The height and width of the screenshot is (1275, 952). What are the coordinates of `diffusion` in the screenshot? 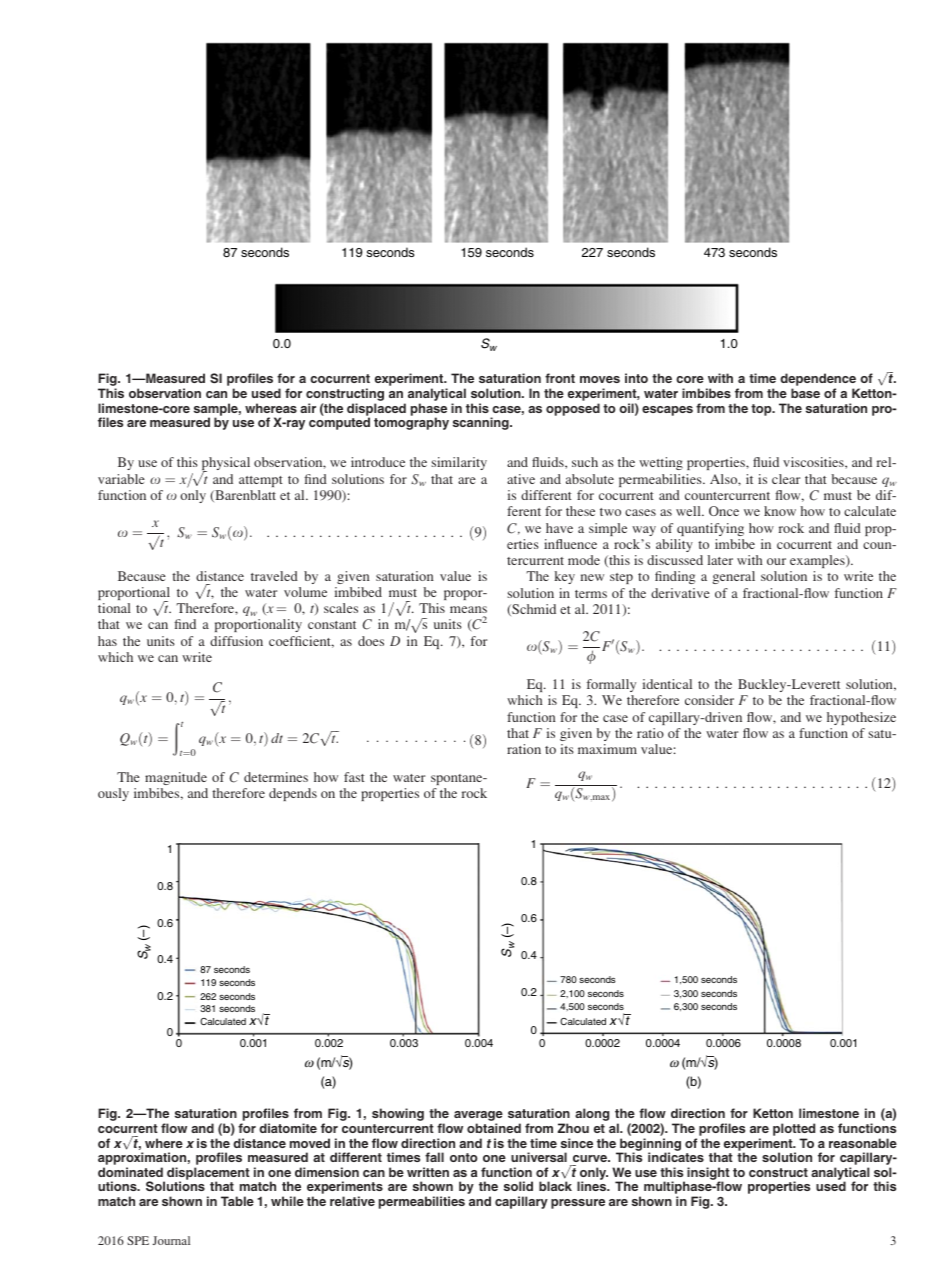 It's located at (236, 641).
